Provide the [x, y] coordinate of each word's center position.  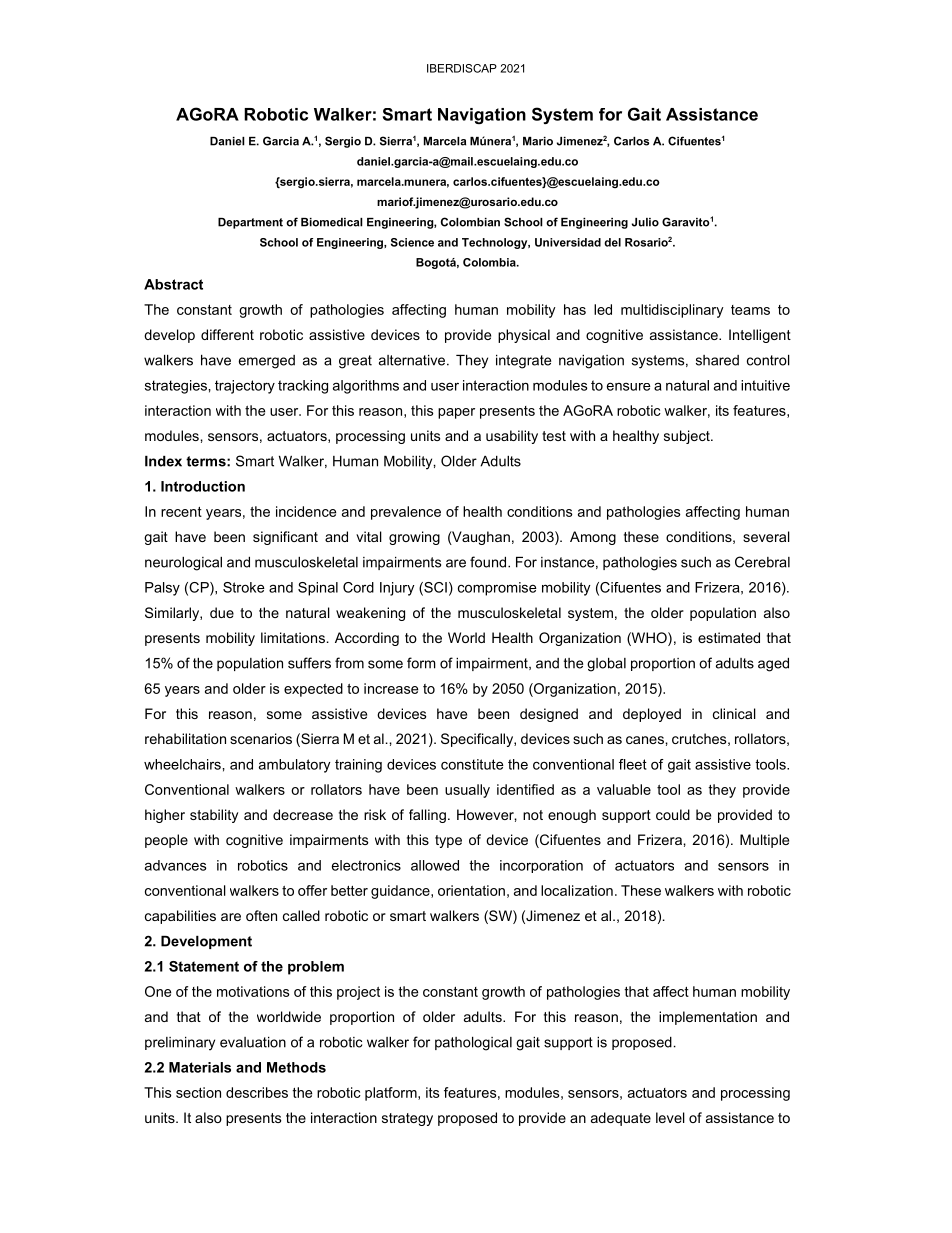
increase [391, 688]
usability [512, 437]
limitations [293, 637]
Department [250, 223]
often [261, 915]
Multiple [764, 841]
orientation [471, 890]
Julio [645, 222]
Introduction [203, 486]
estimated [729, 637]
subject [688, 437]
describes [257, 1092]
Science [412, 242]
